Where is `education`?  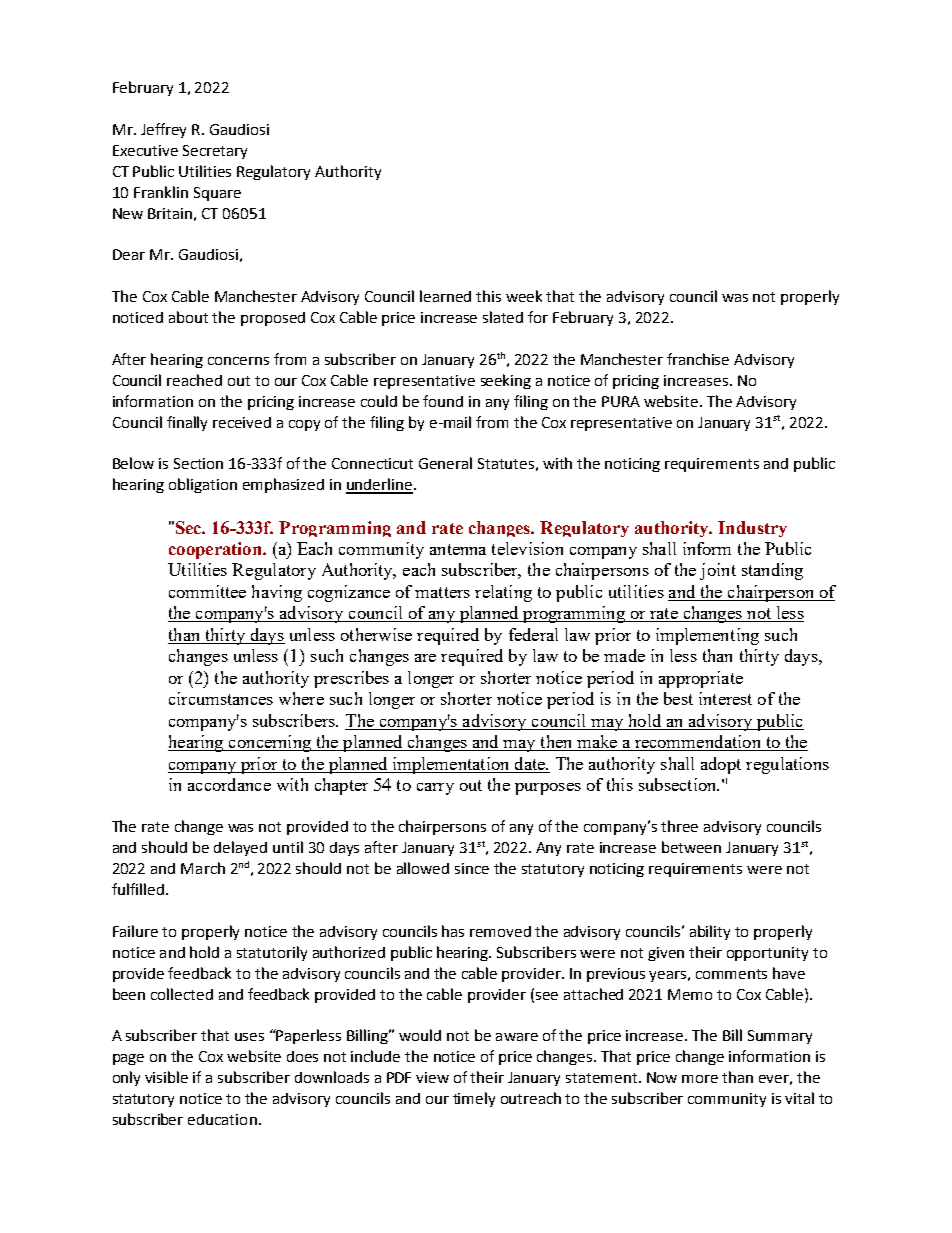 education is located at coordinates (222, 1119).
